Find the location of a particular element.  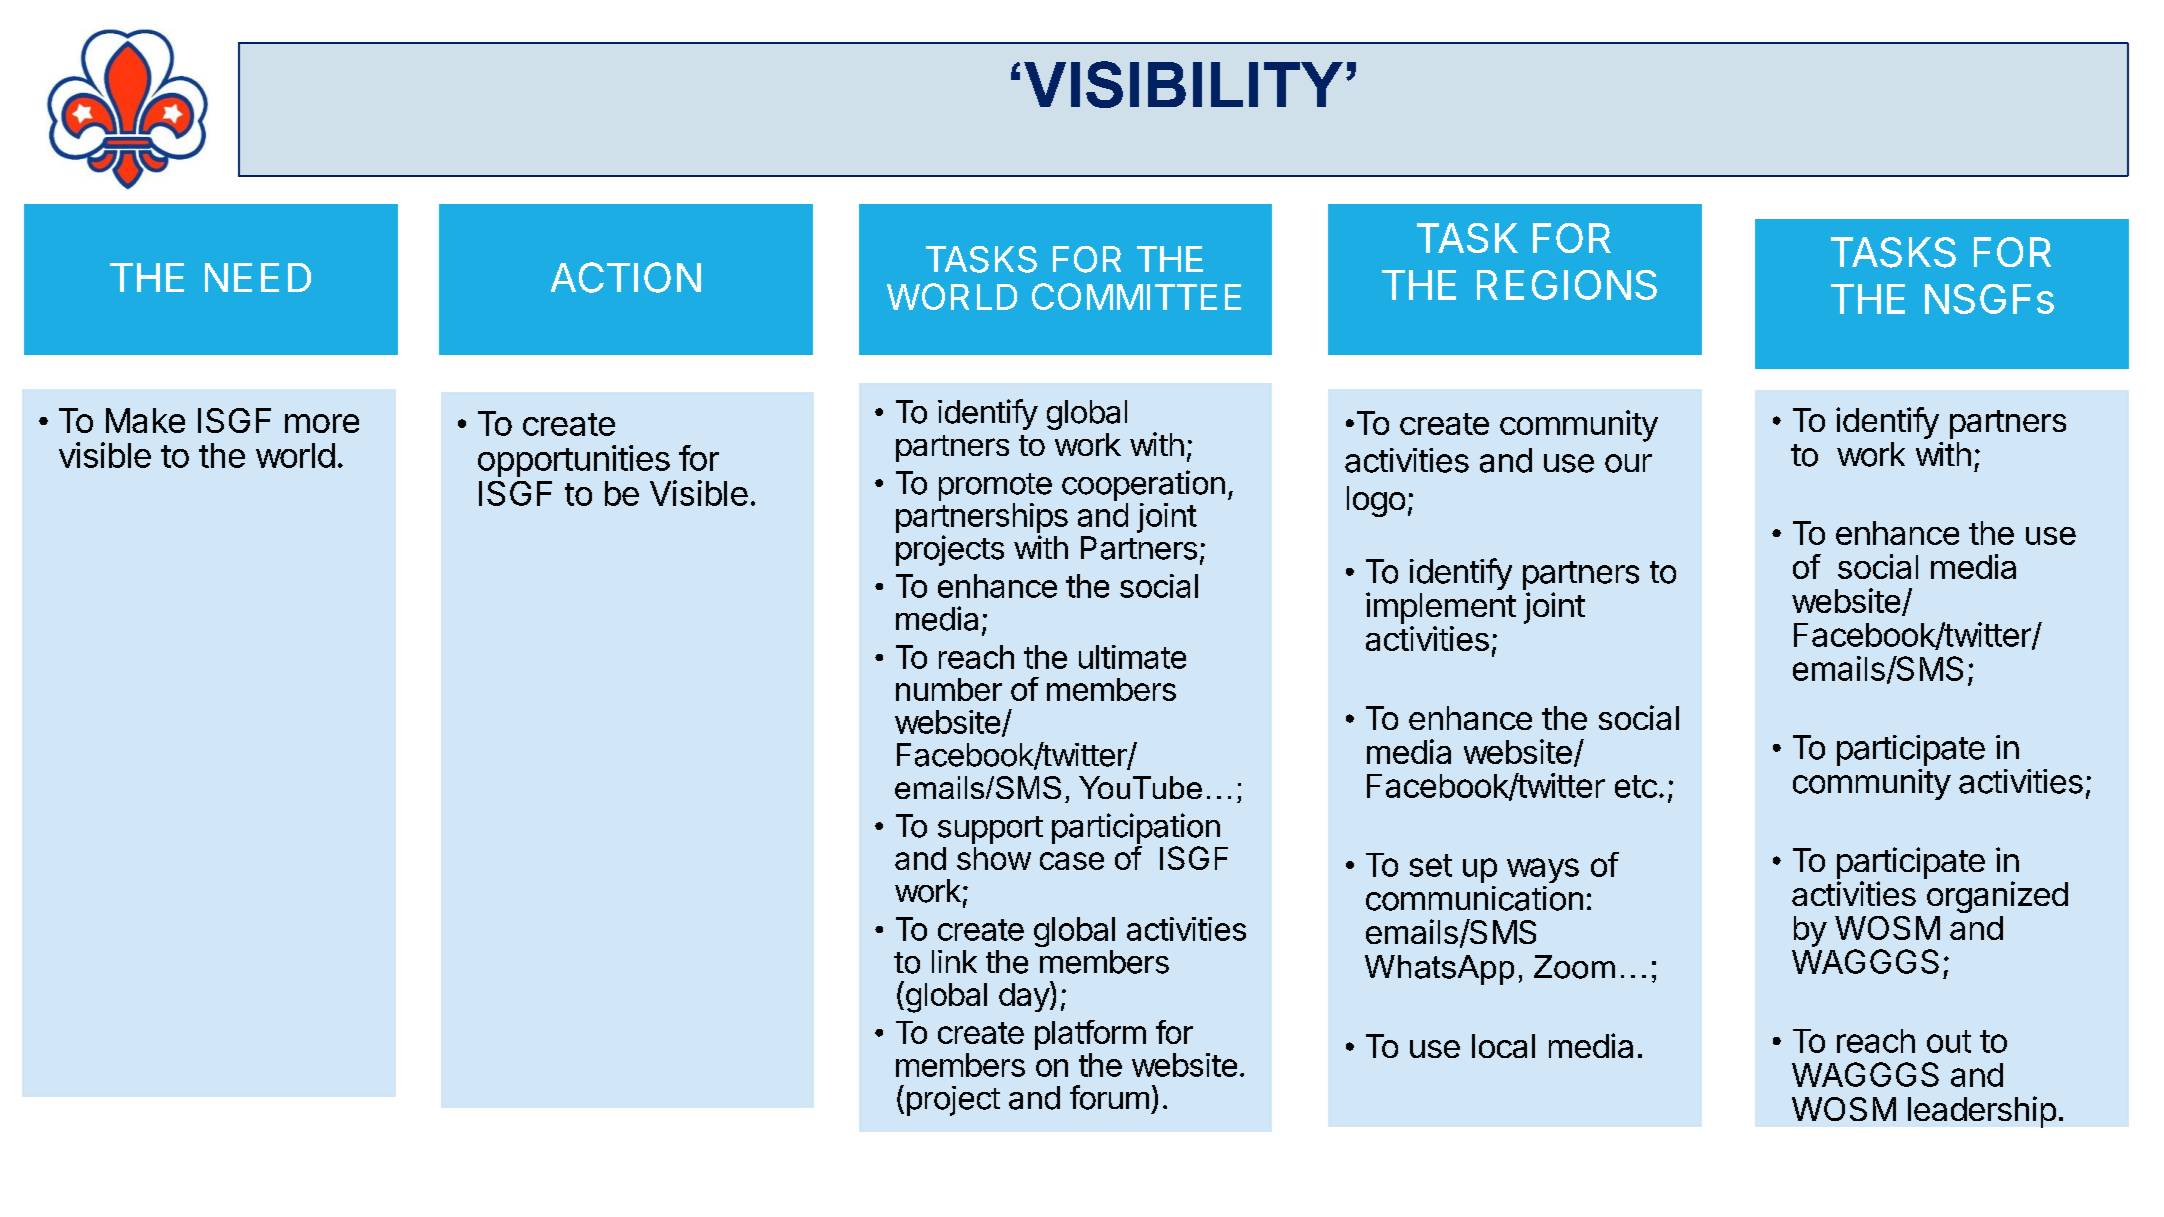

ultimate is located at coordinates (1132, 657).
